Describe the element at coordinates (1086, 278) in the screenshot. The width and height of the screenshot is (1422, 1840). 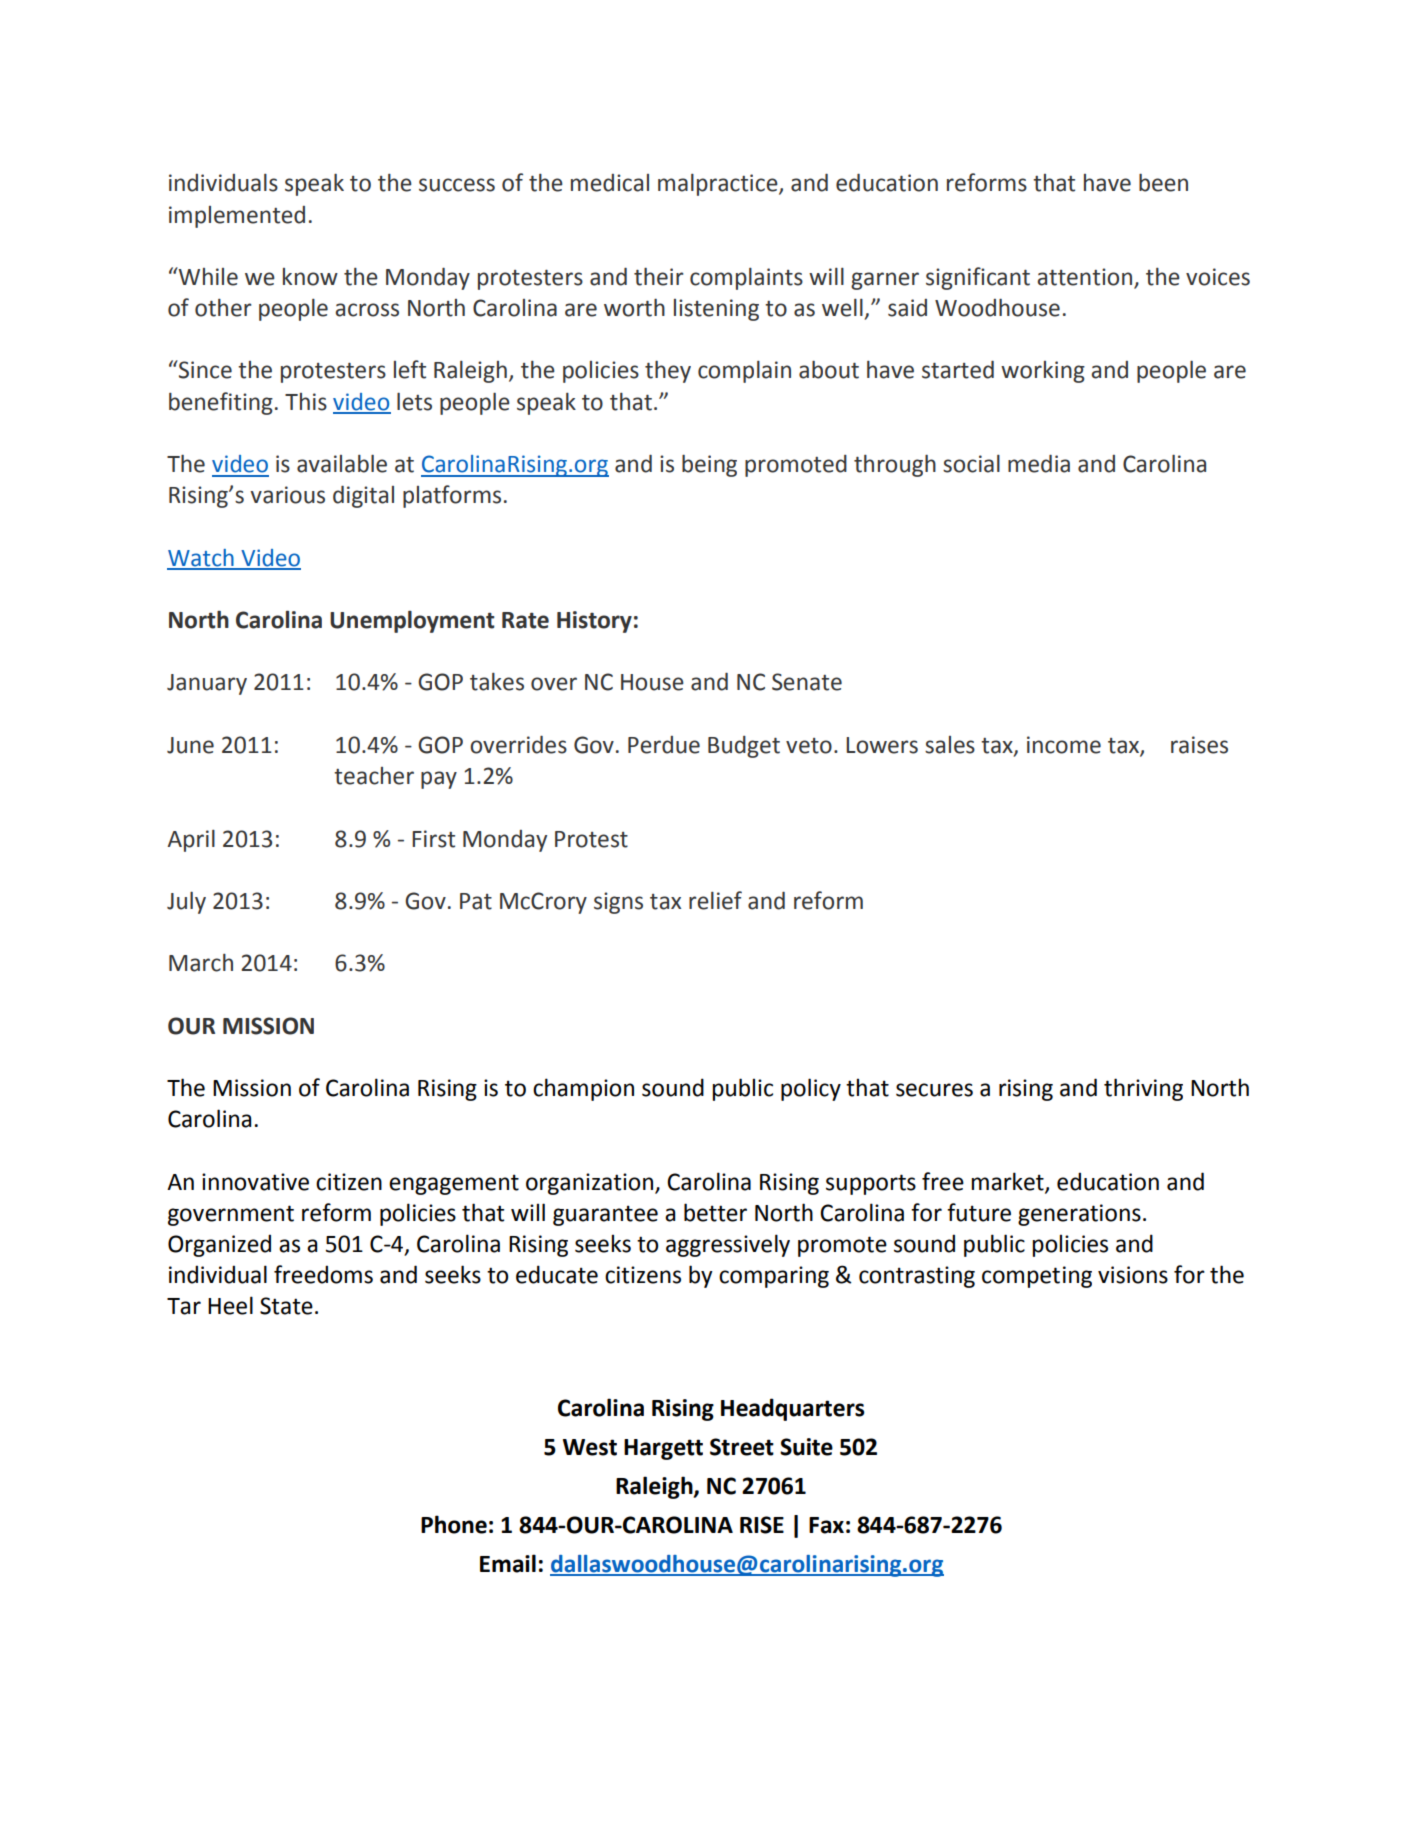
I see `attention` at that location.
